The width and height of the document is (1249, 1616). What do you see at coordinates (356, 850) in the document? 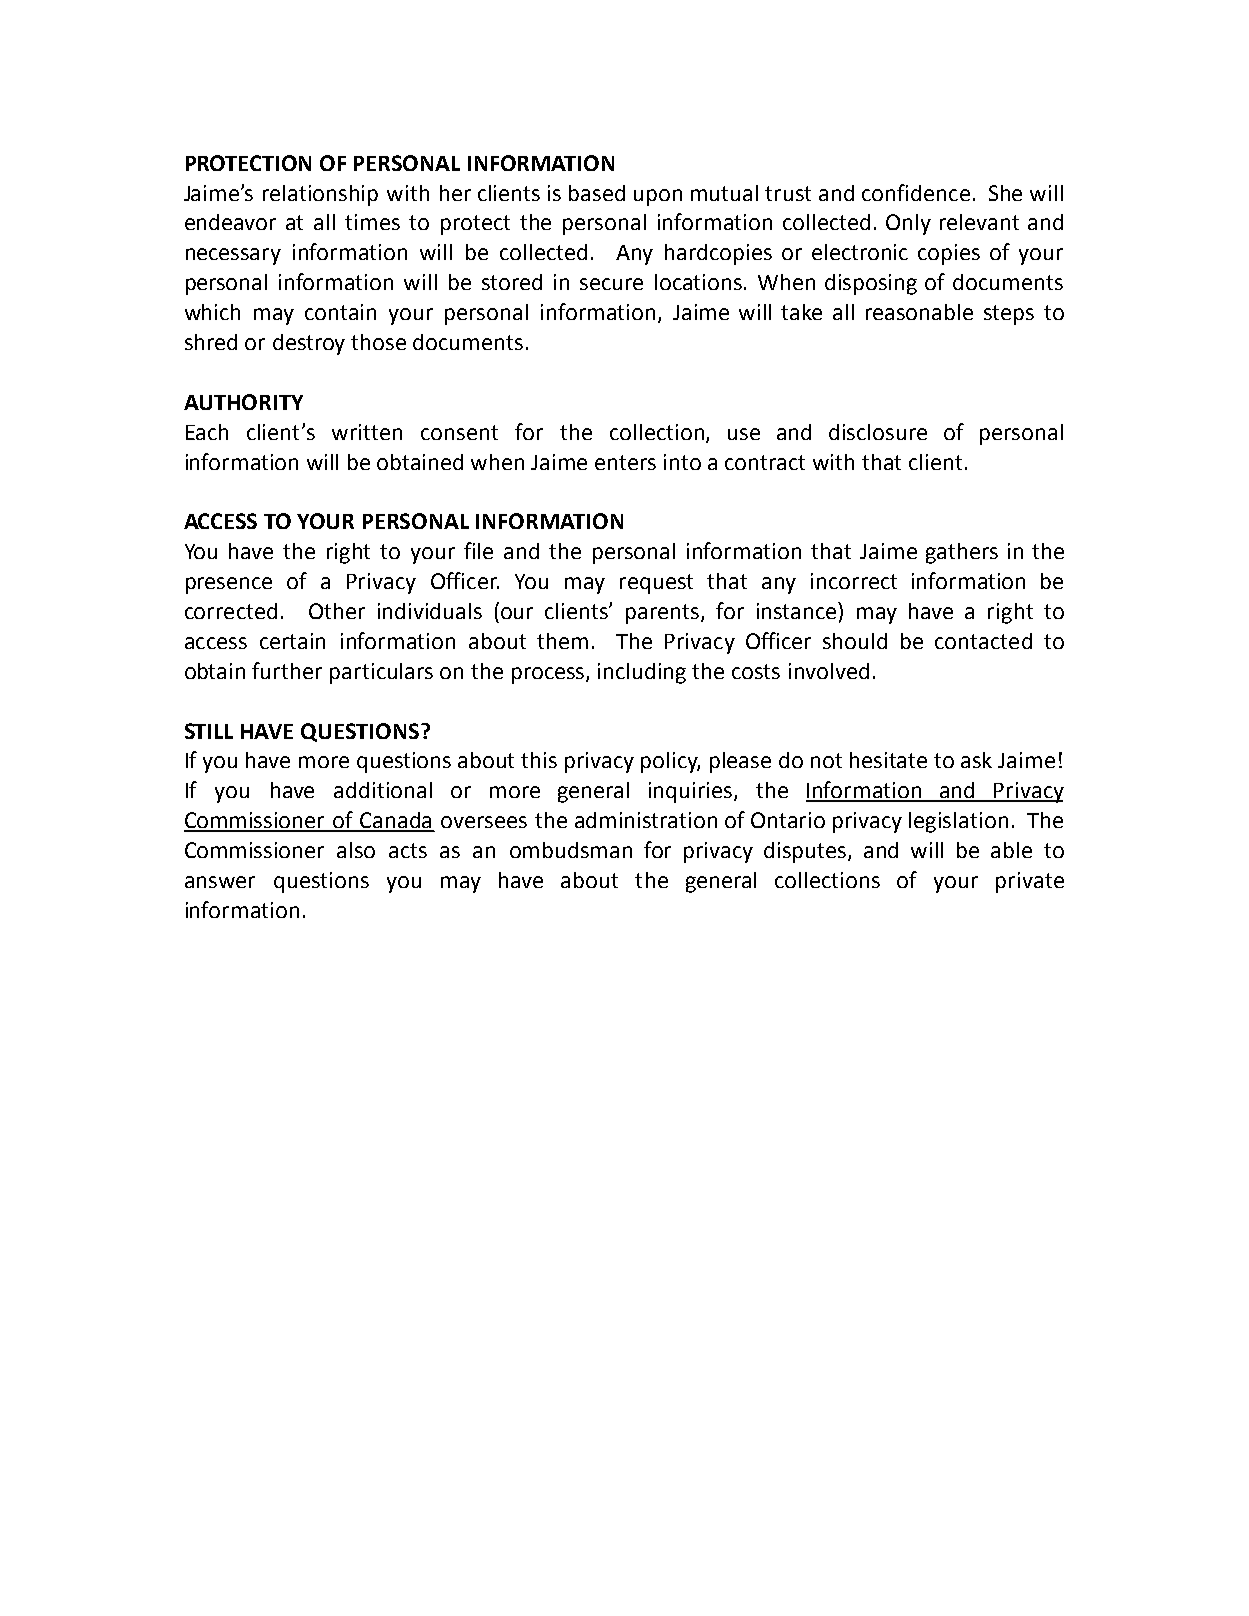
I see `also` at bounding box center [356, 850].
